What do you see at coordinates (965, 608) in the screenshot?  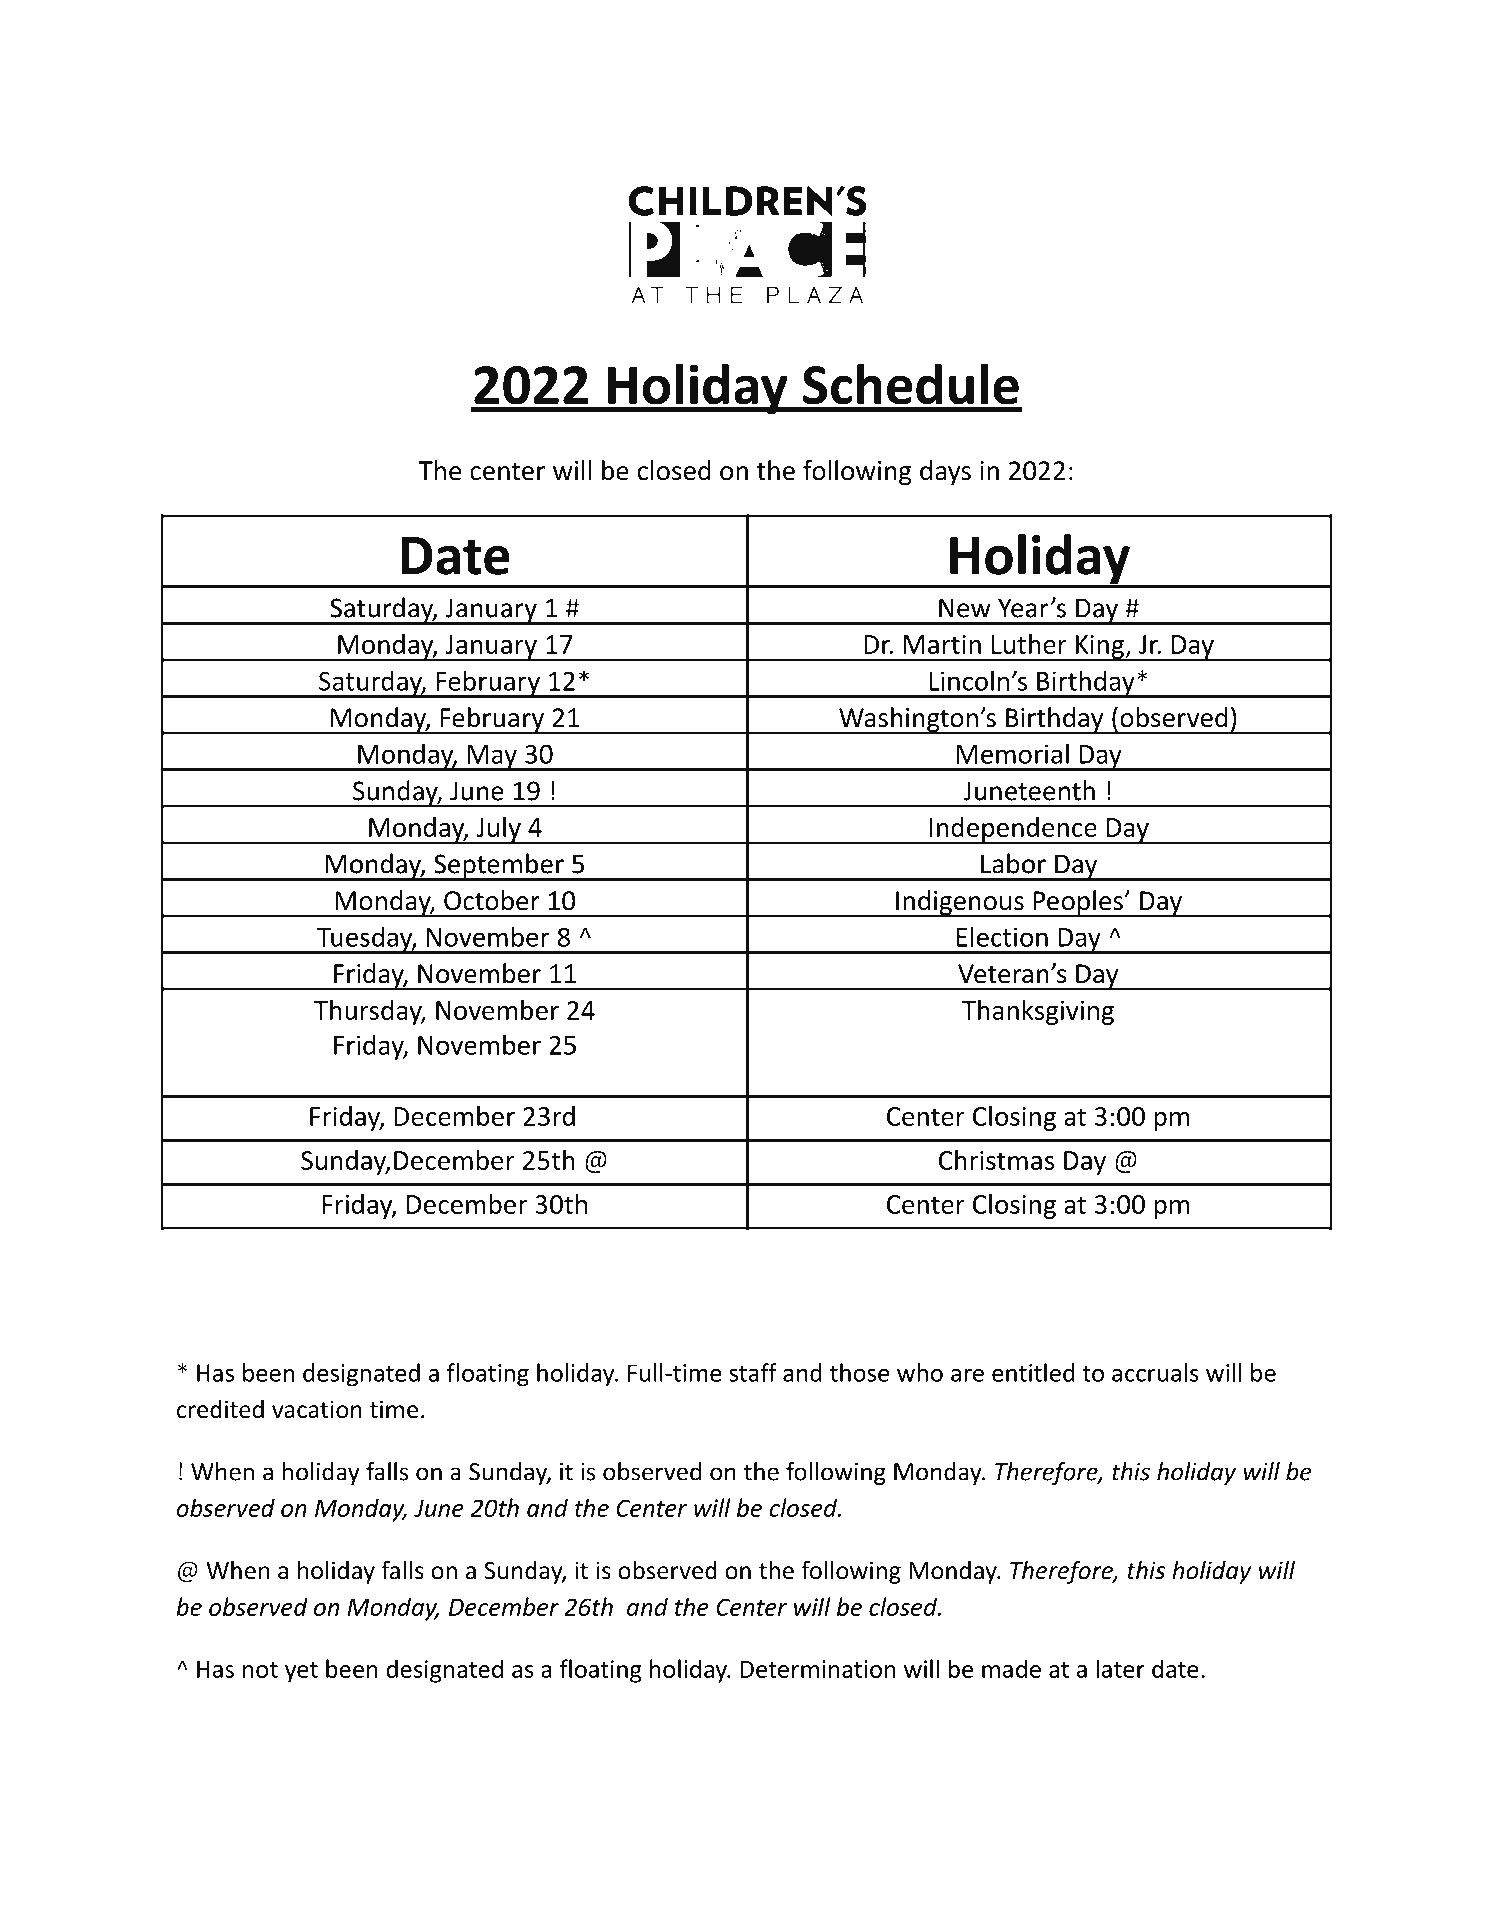 I see `New` at bounding box center [965, 608].
